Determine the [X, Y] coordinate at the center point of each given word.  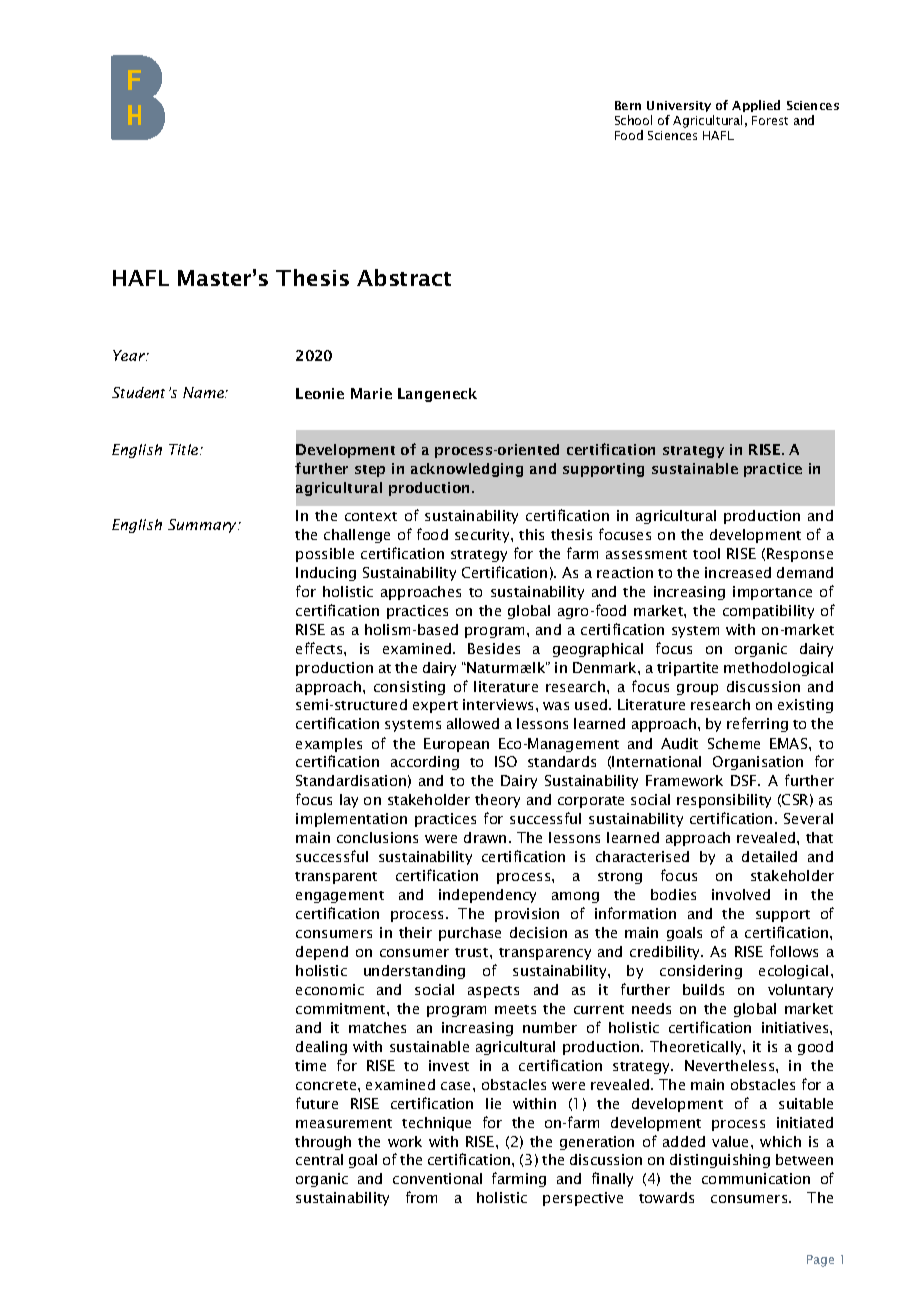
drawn [485, 837]
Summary [204, 526]
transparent [336, 878]
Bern [628, 105]
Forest [770, 120]
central [319, 1159]
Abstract [404, 277]
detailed [769, 856]
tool [706, 553]
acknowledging [467, 470]
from [421, 1197]
